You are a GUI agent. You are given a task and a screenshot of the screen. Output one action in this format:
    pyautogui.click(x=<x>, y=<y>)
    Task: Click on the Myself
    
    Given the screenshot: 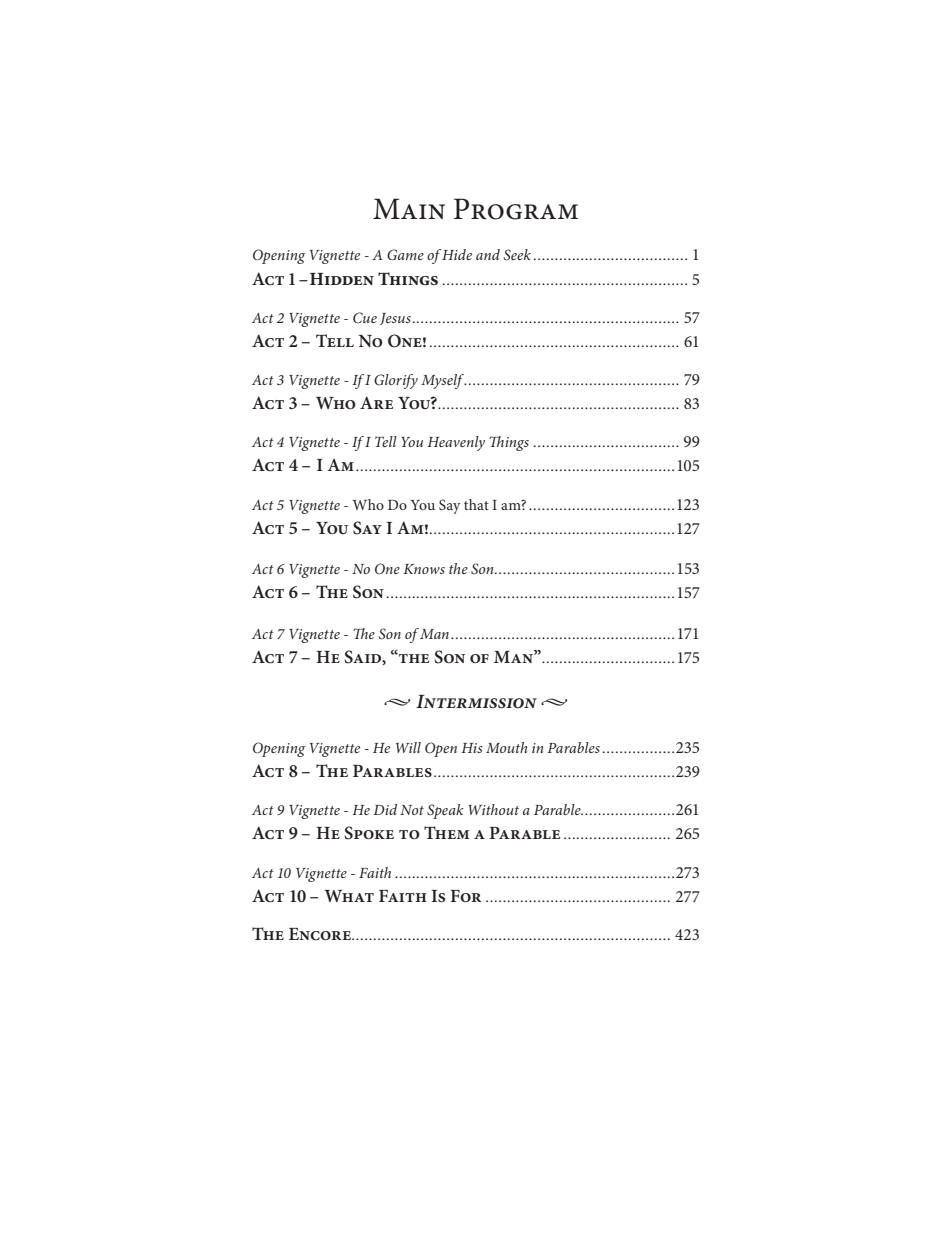 What is the action you would take?
    pyautogui.click(x=443, y=381)
